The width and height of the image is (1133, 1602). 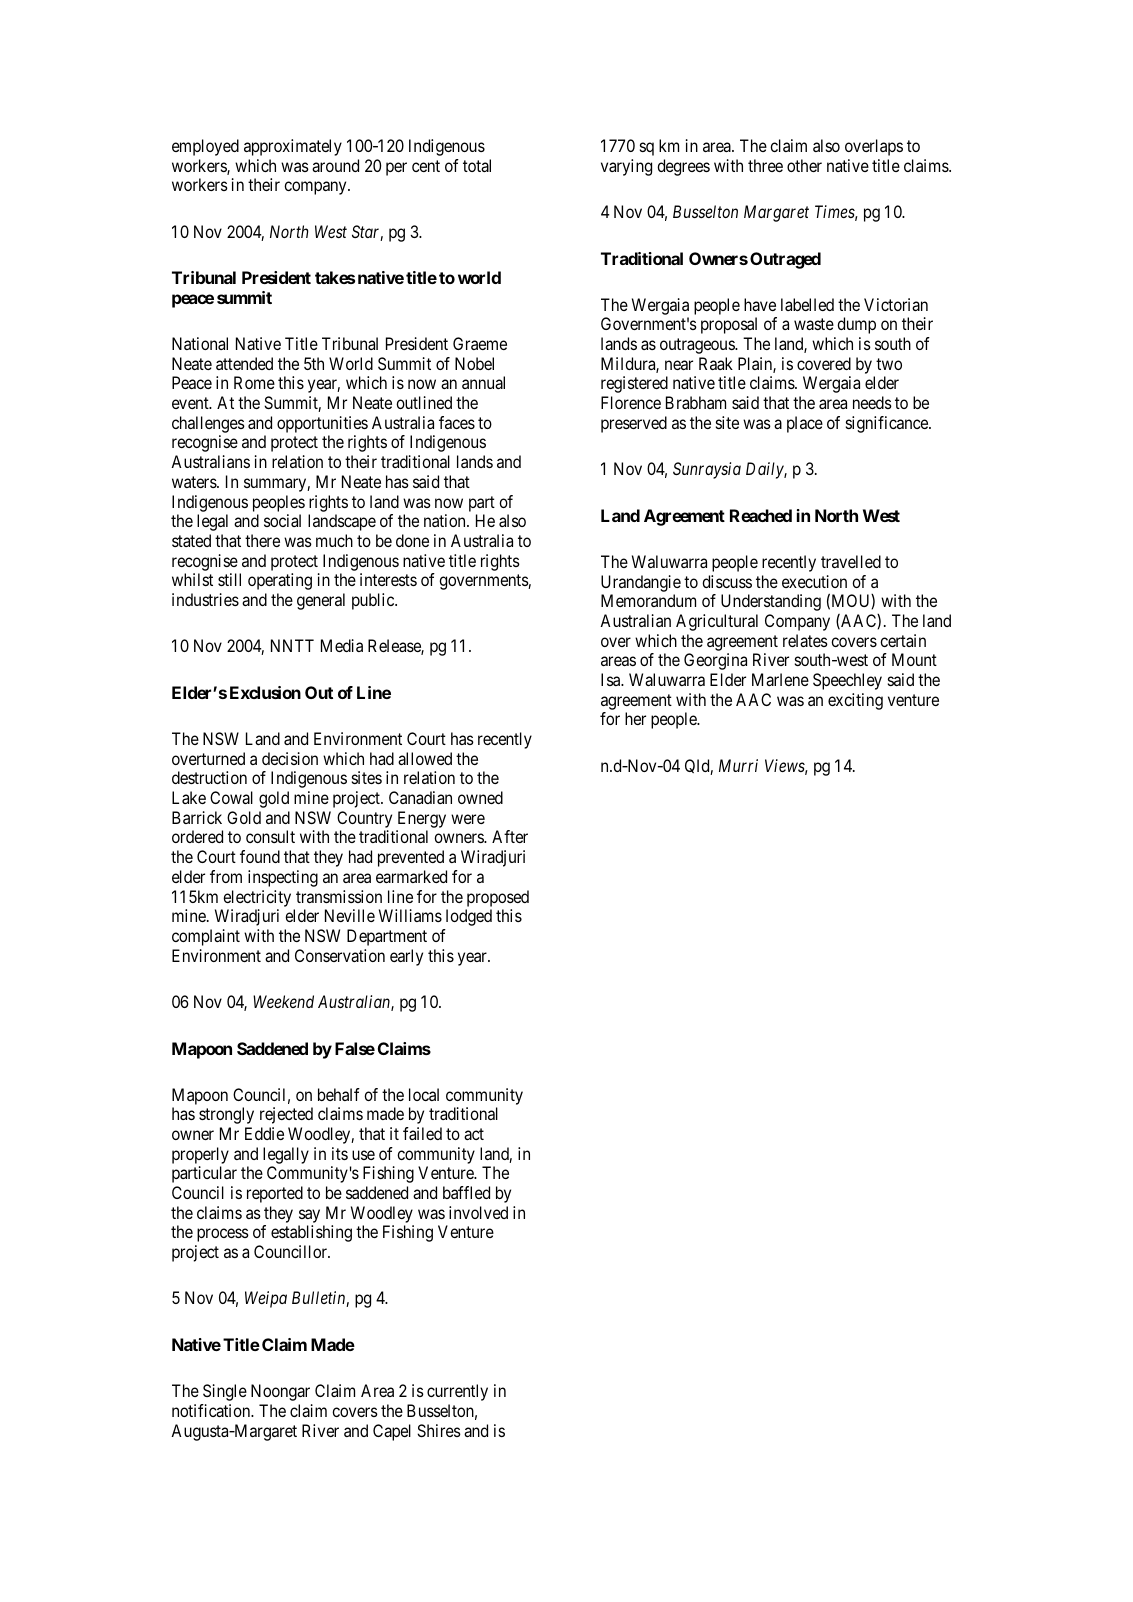 What do you see at coordinates (290, 758) in the image?
I see `decision` at bounding box center [290, 758].
